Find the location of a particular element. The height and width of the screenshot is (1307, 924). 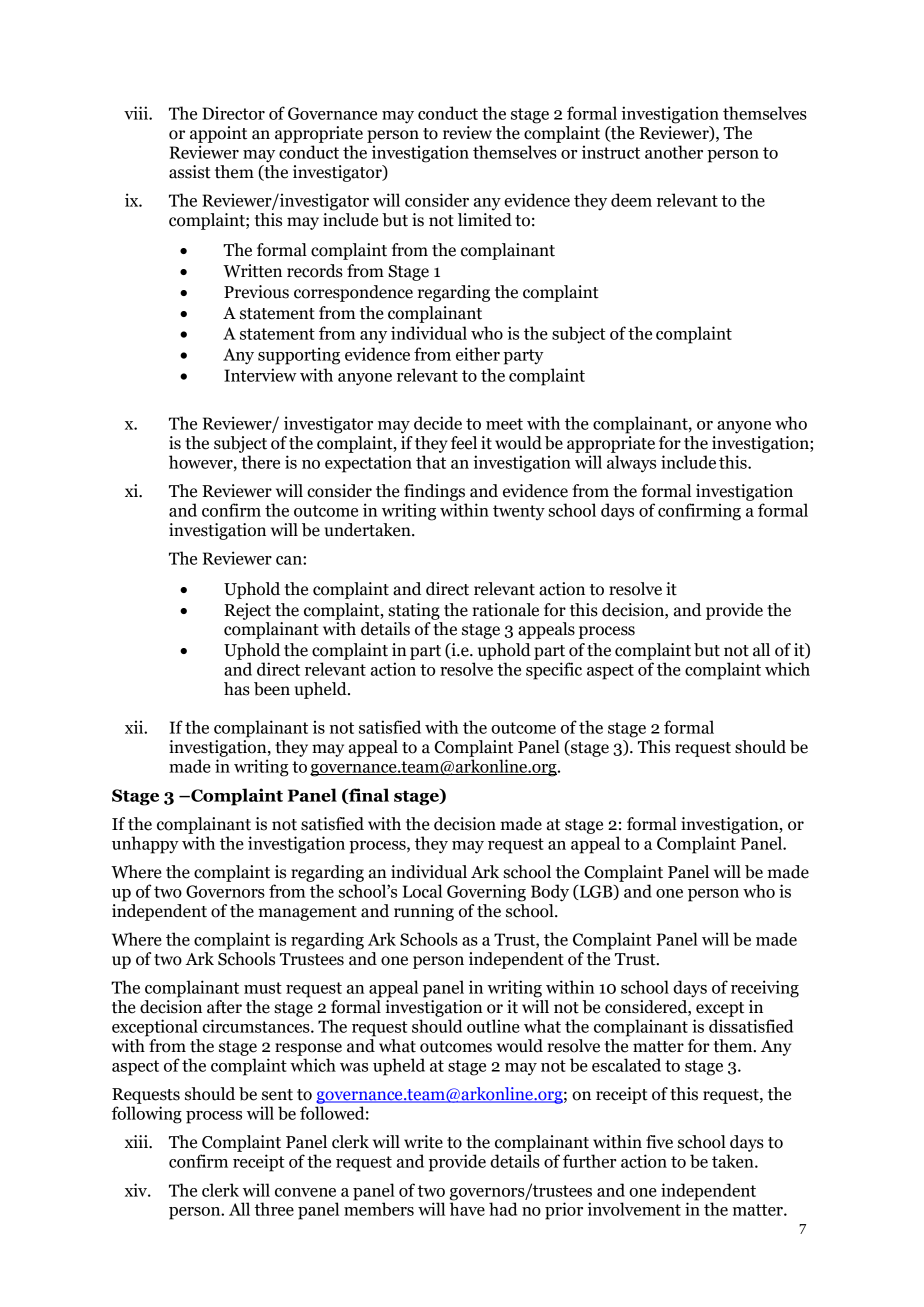

three is located at coordinates (274, 1209).
